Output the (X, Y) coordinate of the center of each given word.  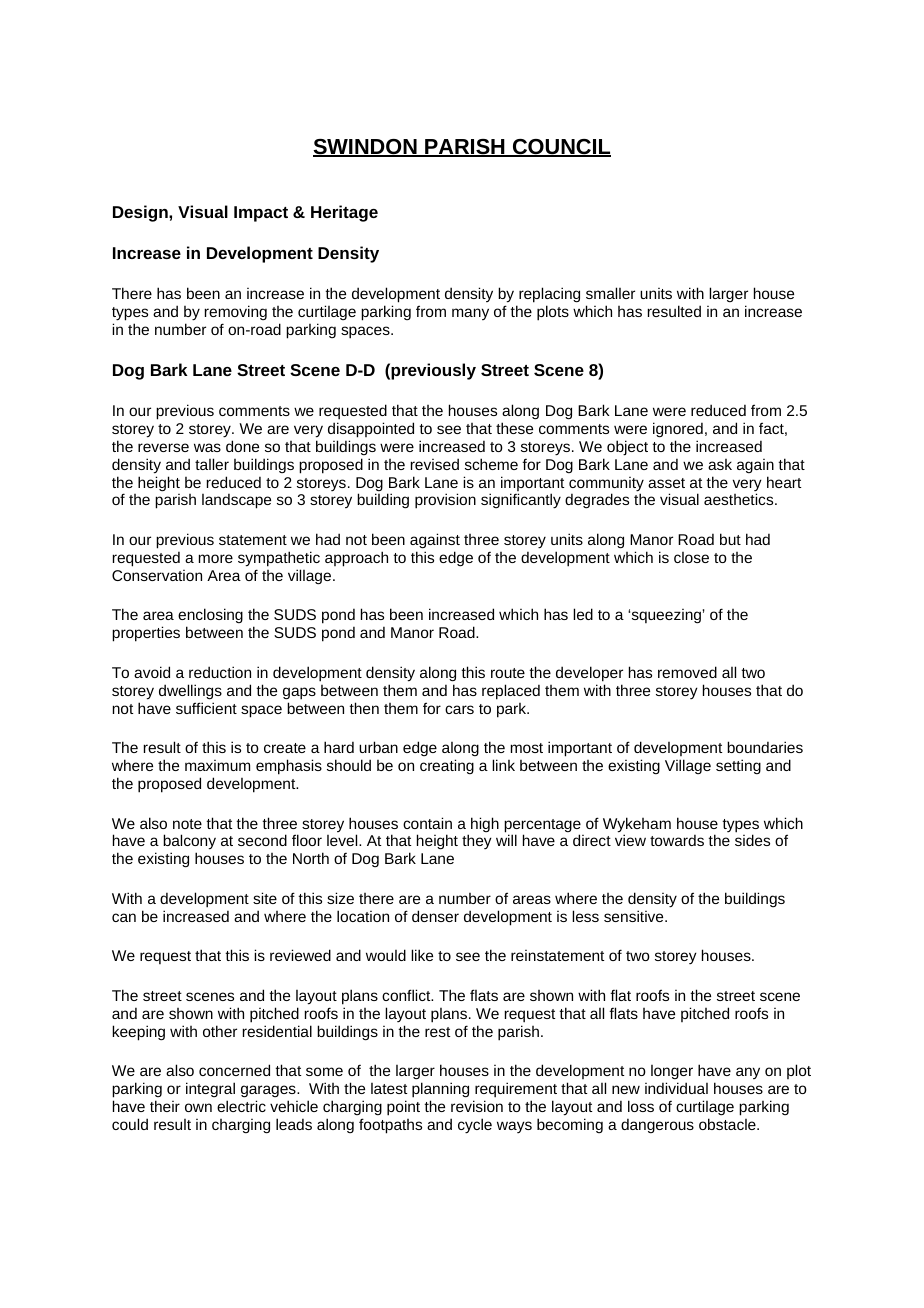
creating (447, 766)
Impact (261, 214)
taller (212, 464)
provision (445, 501)
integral (210, 1089)
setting (738, 766)
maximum (217, 765)
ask (720, 464)
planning (440, 1090)
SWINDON (366, 148)
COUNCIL (560, 148)
